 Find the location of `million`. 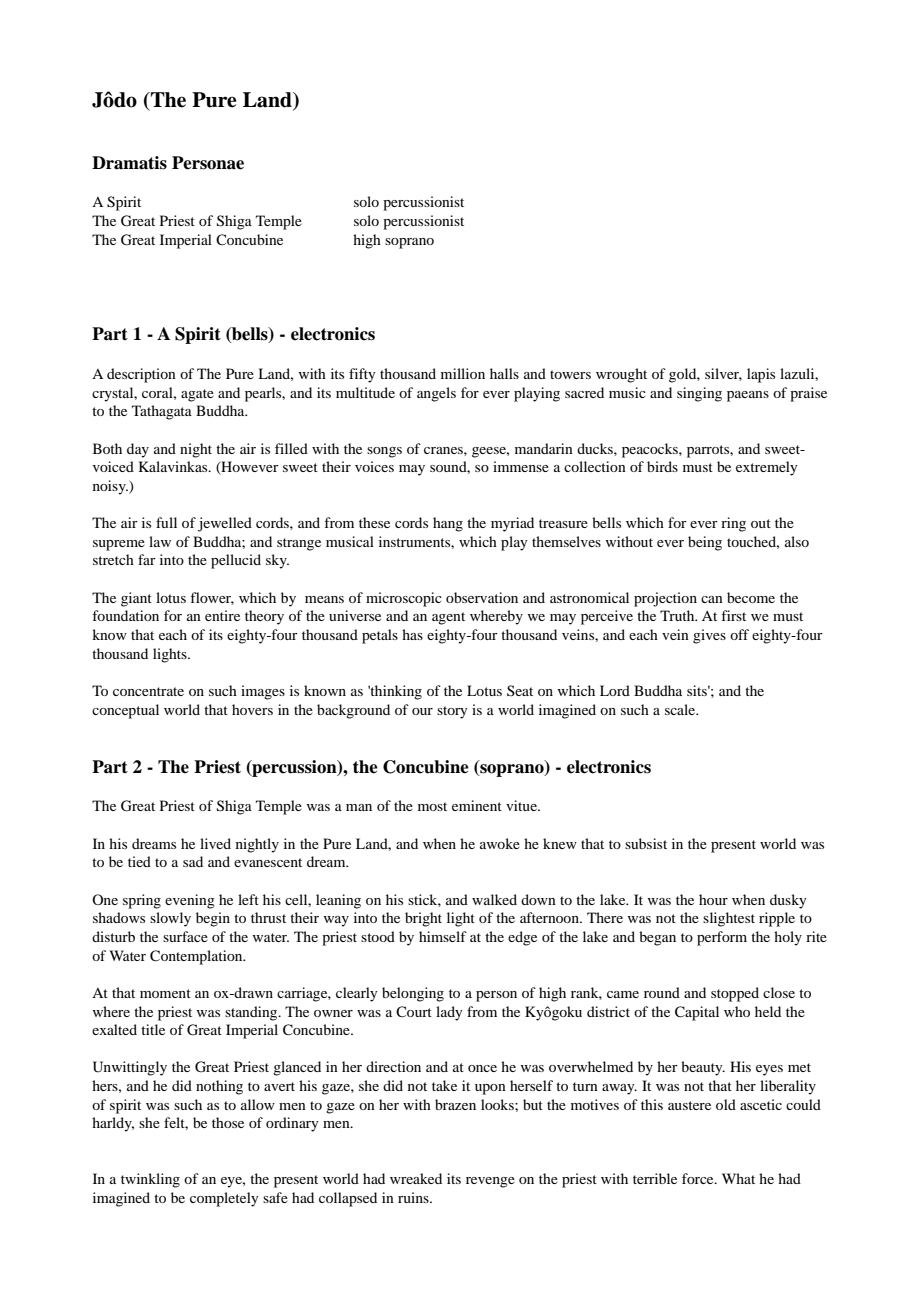

million is located at coordinates (463, 373).
